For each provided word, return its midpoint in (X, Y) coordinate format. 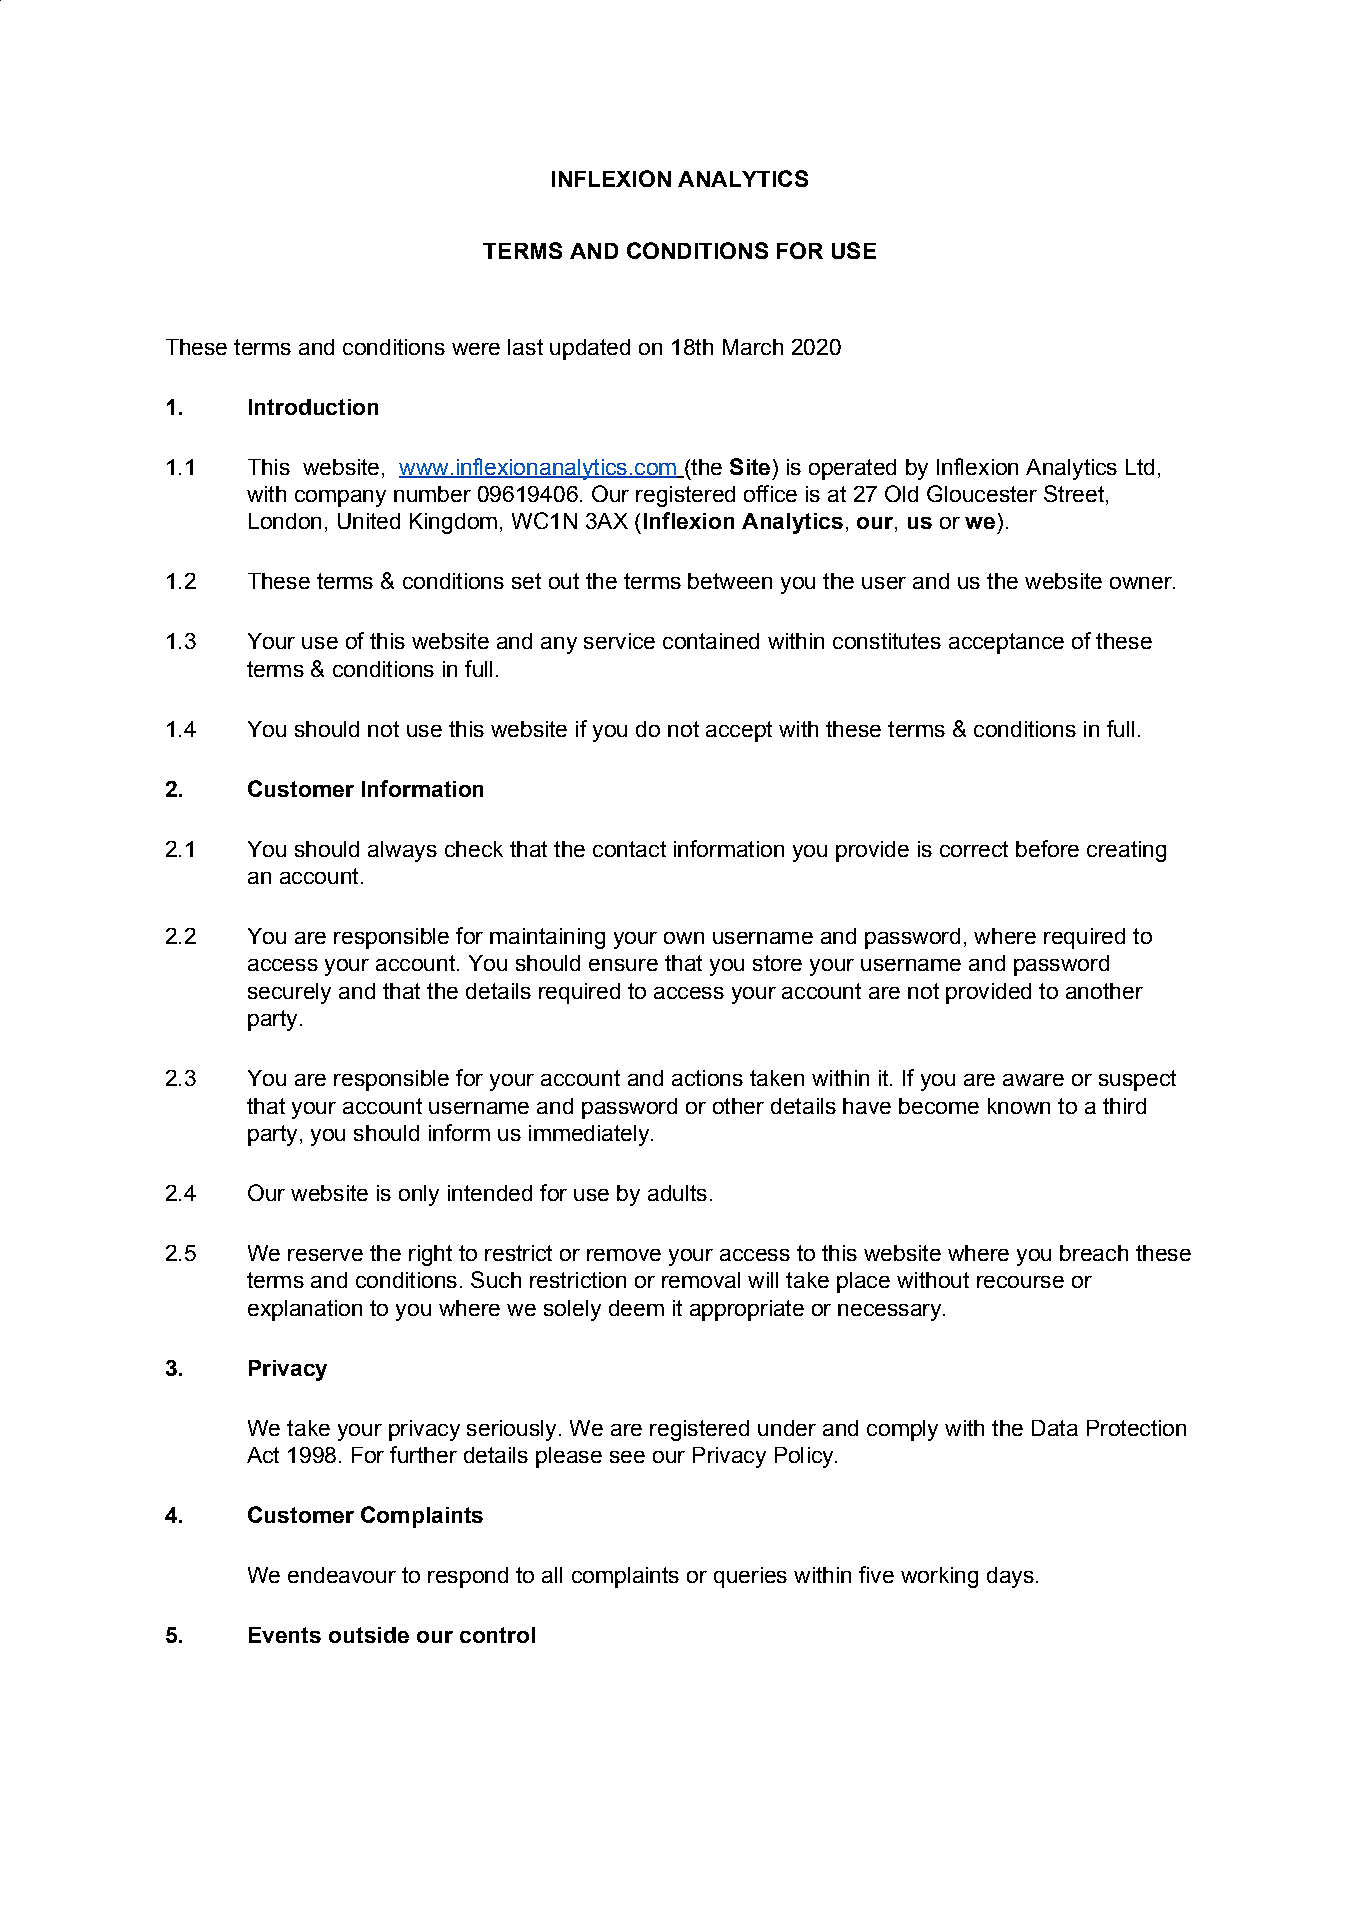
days (1010, 1577)
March (753, 347)
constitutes (887, 641)
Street (1074, 493)
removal (701, 1280)
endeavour (342, 1575)
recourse (1020, 1282)
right (430, 1255)
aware (1033, 1080)
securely (289, 993)
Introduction (313, 407)
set (526, 581)
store (777, 963)
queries (750, 1577)
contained (711, 641)
